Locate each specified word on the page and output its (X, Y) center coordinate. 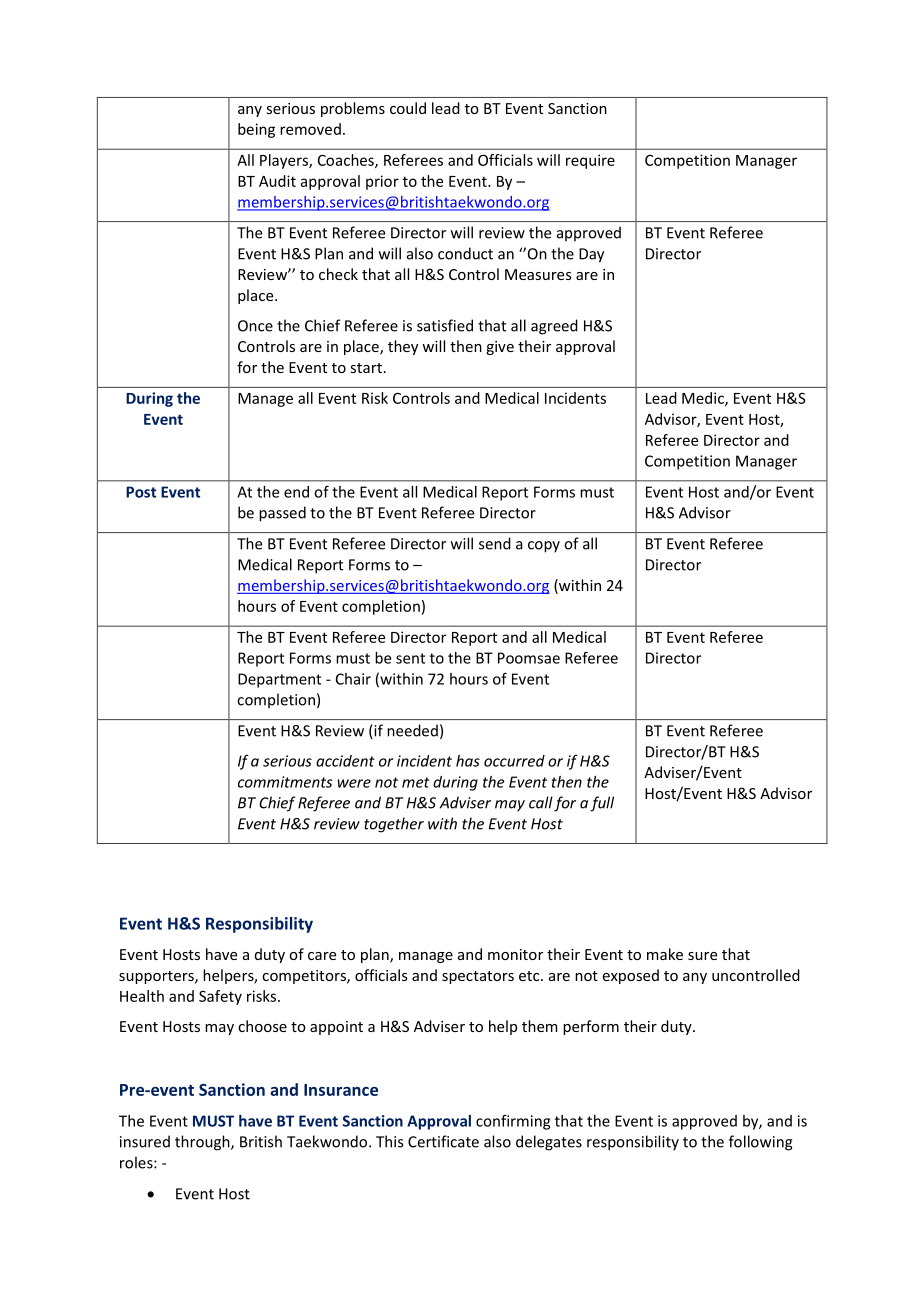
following (761, 1143)
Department (279, 680)
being (256, 130)
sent (410, 658)
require (590, 161)
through (203, 1143)
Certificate (443, 1141)
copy (544, 547)
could (408, 108)
